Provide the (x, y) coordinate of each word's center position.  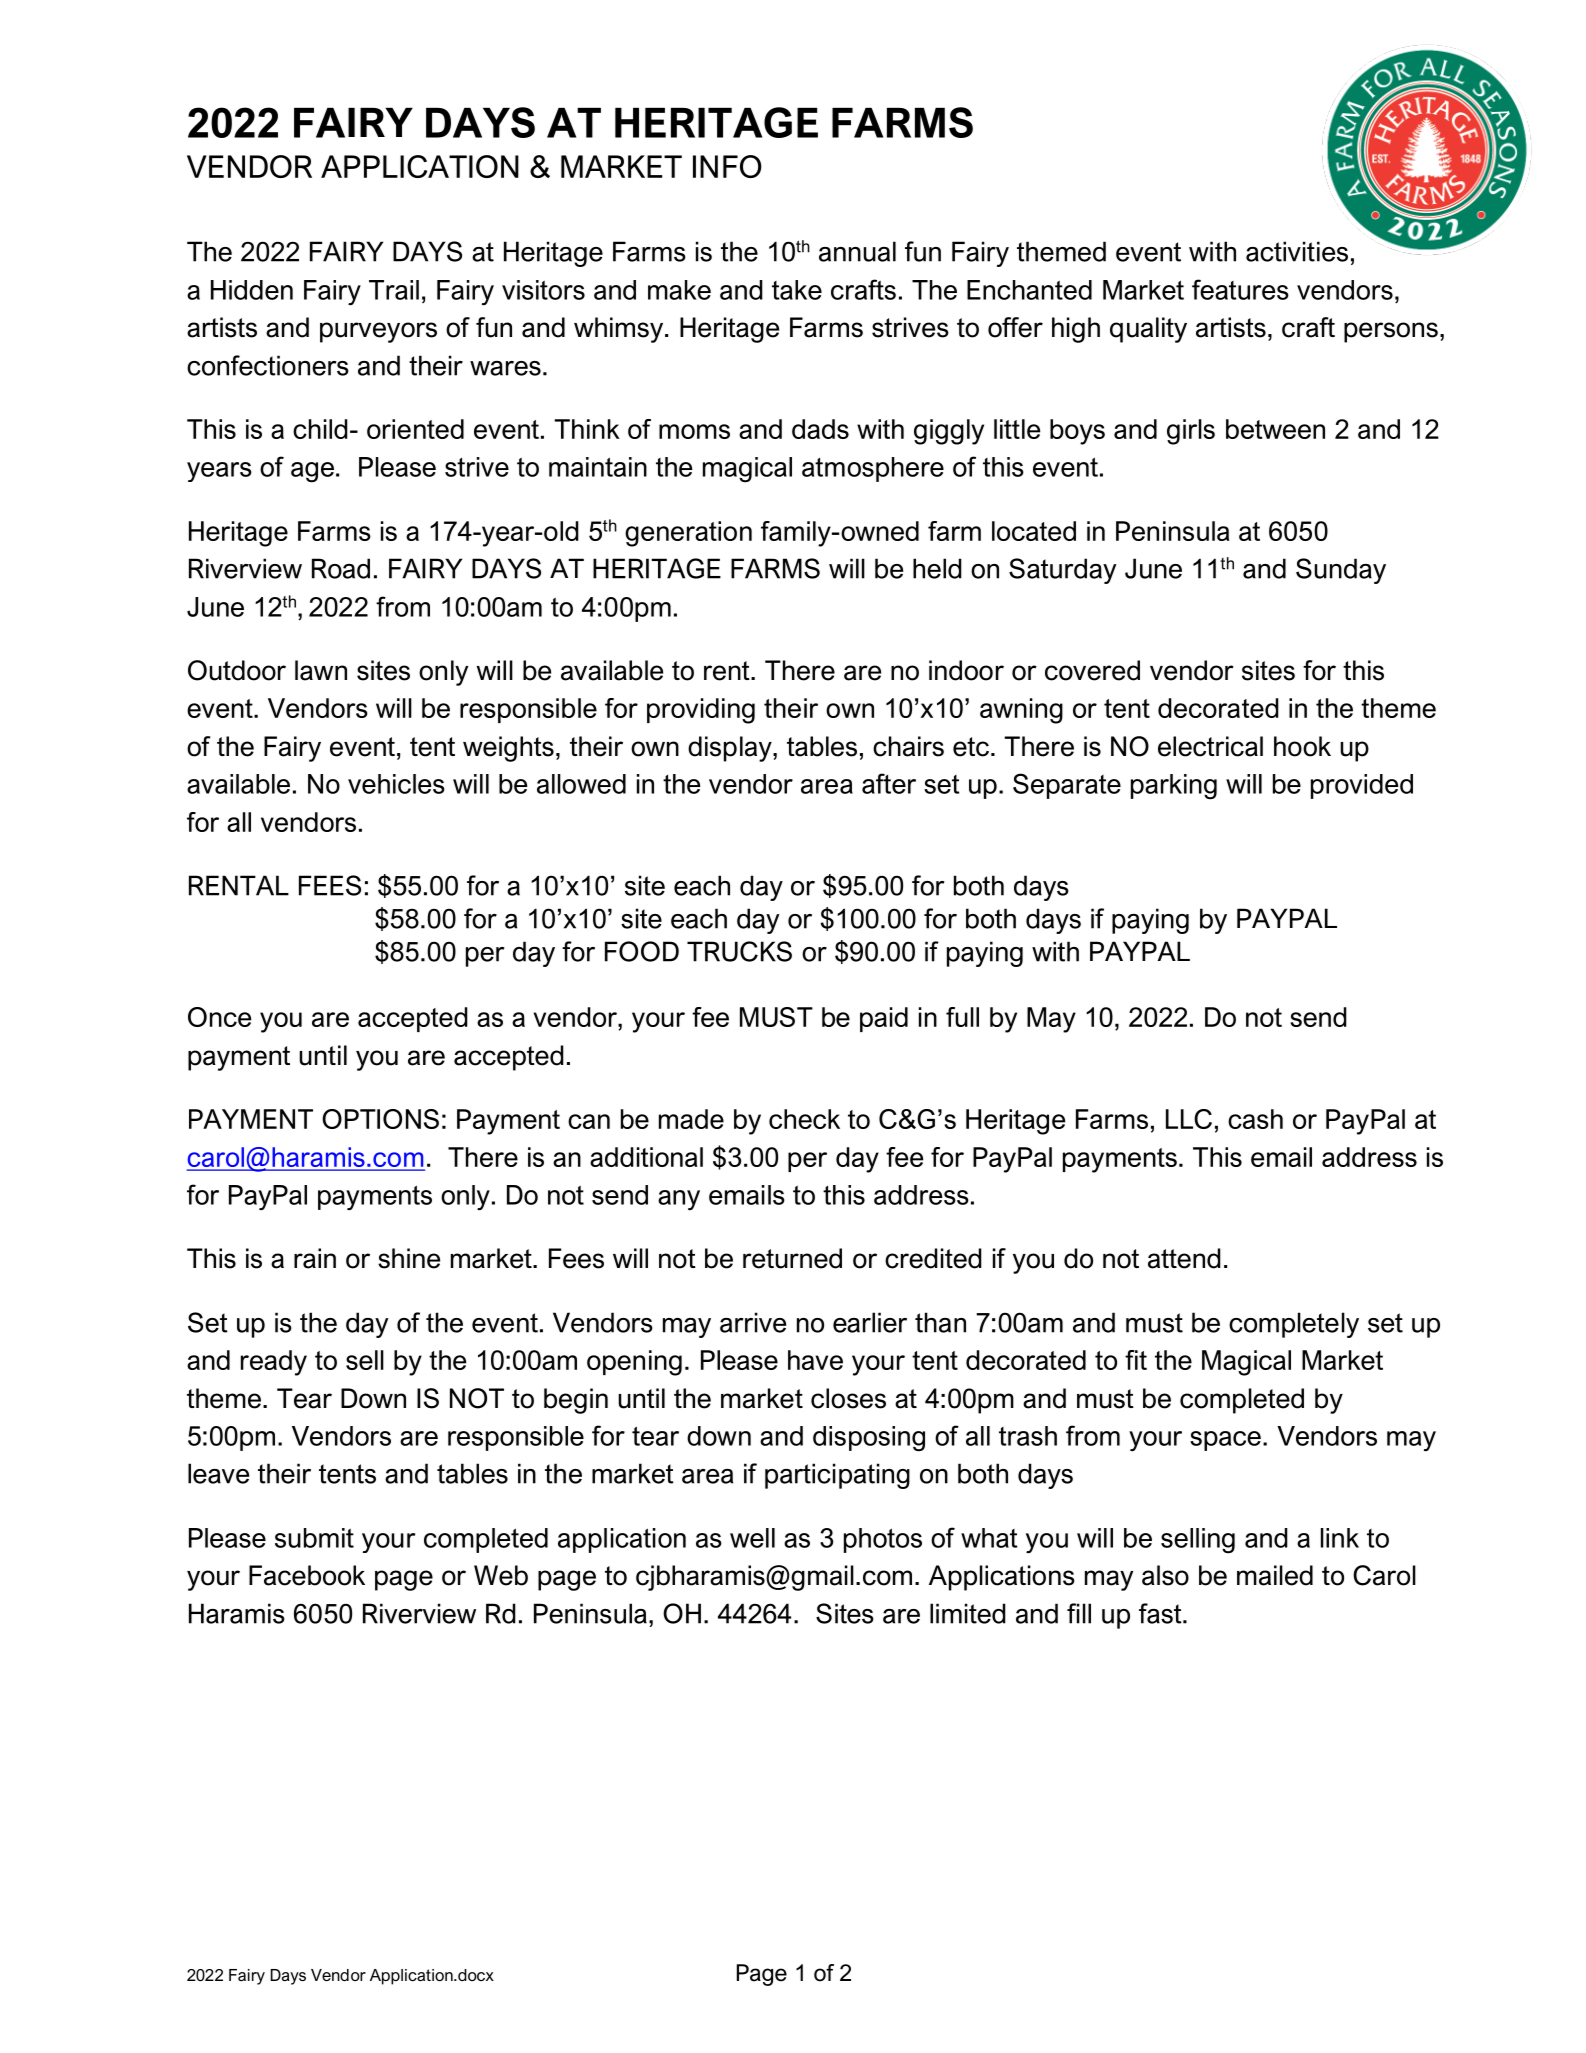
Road (341, 568)
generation (688, 534)
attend (1184, 1258)
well (752, 1538)
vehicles (396, 784)
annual (857, 251)
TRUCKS (739, 951)
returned (792, 1258)
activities (1297, 251)
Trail (394, 290)
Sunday (1341, 571)
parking (1174, 787)
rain (315, 1258)
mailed (1275, 1575)
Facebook (307, 1575)
